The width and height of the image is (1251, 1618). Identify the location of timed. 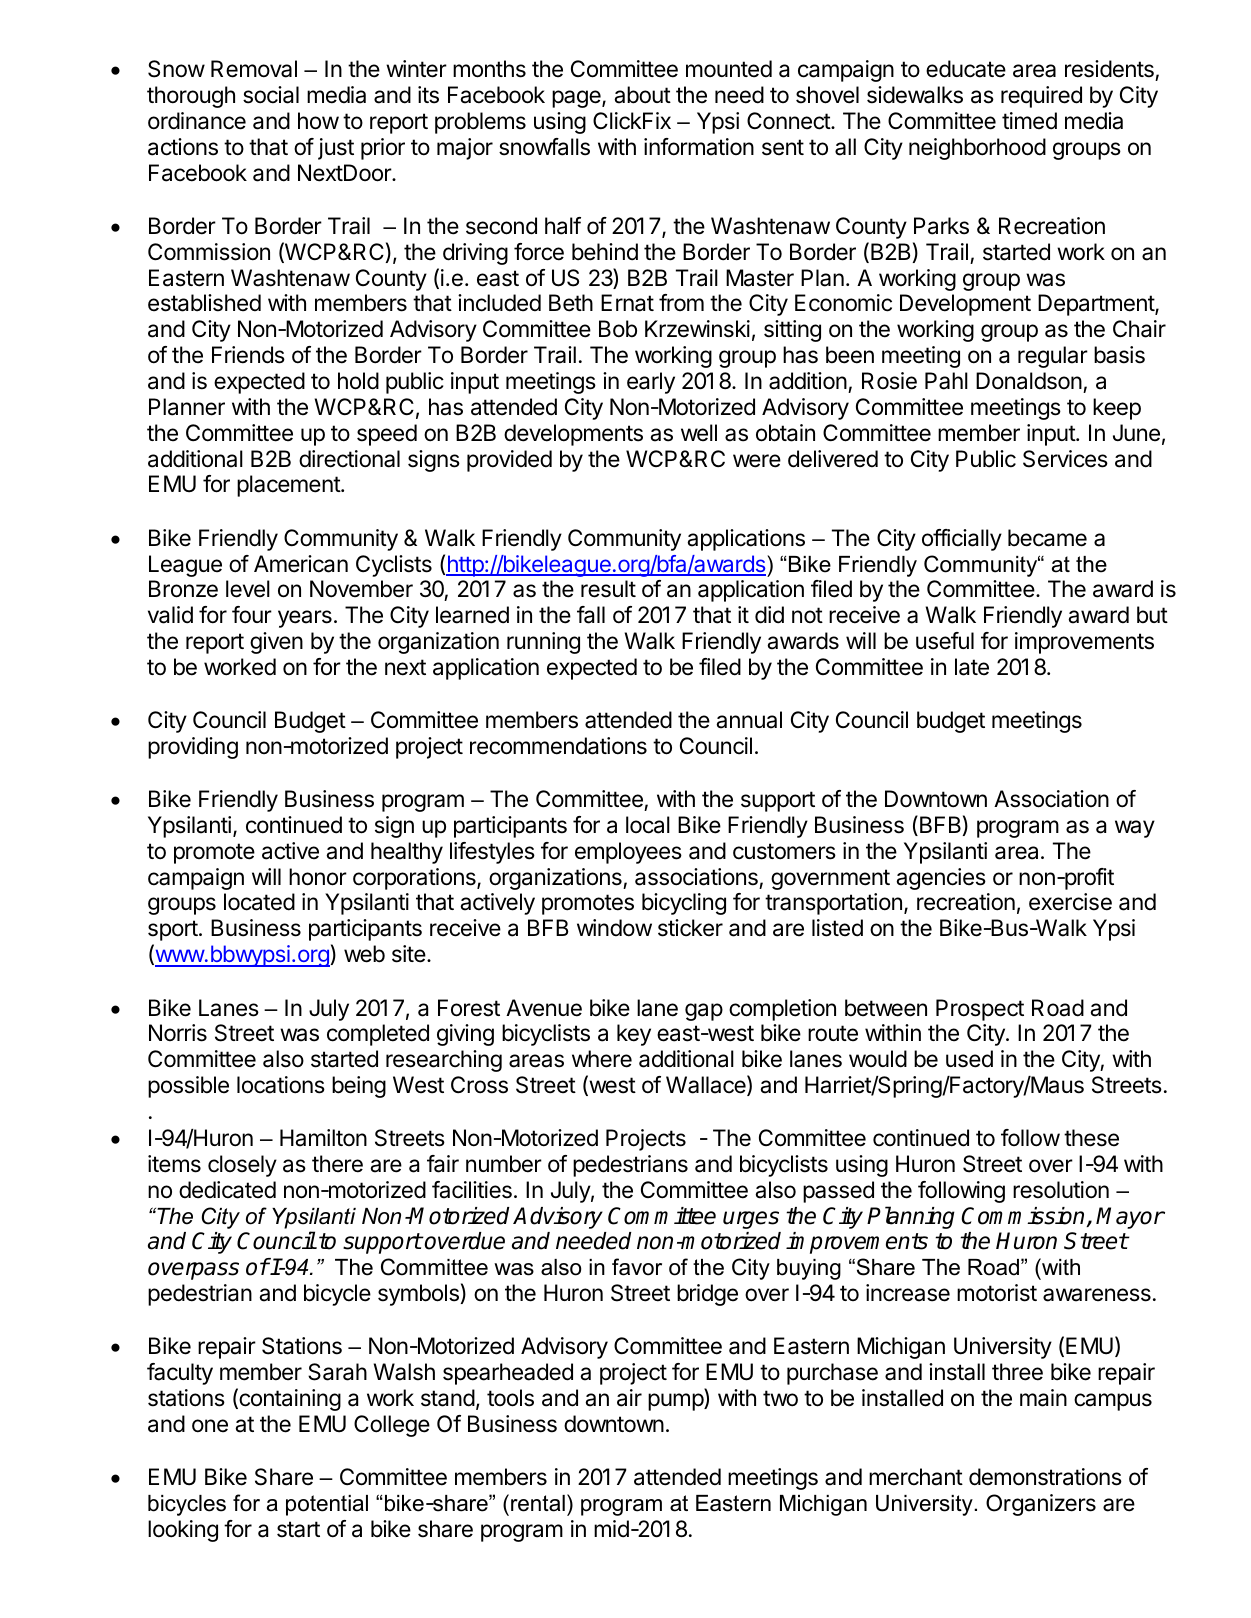
(1029, 121).
